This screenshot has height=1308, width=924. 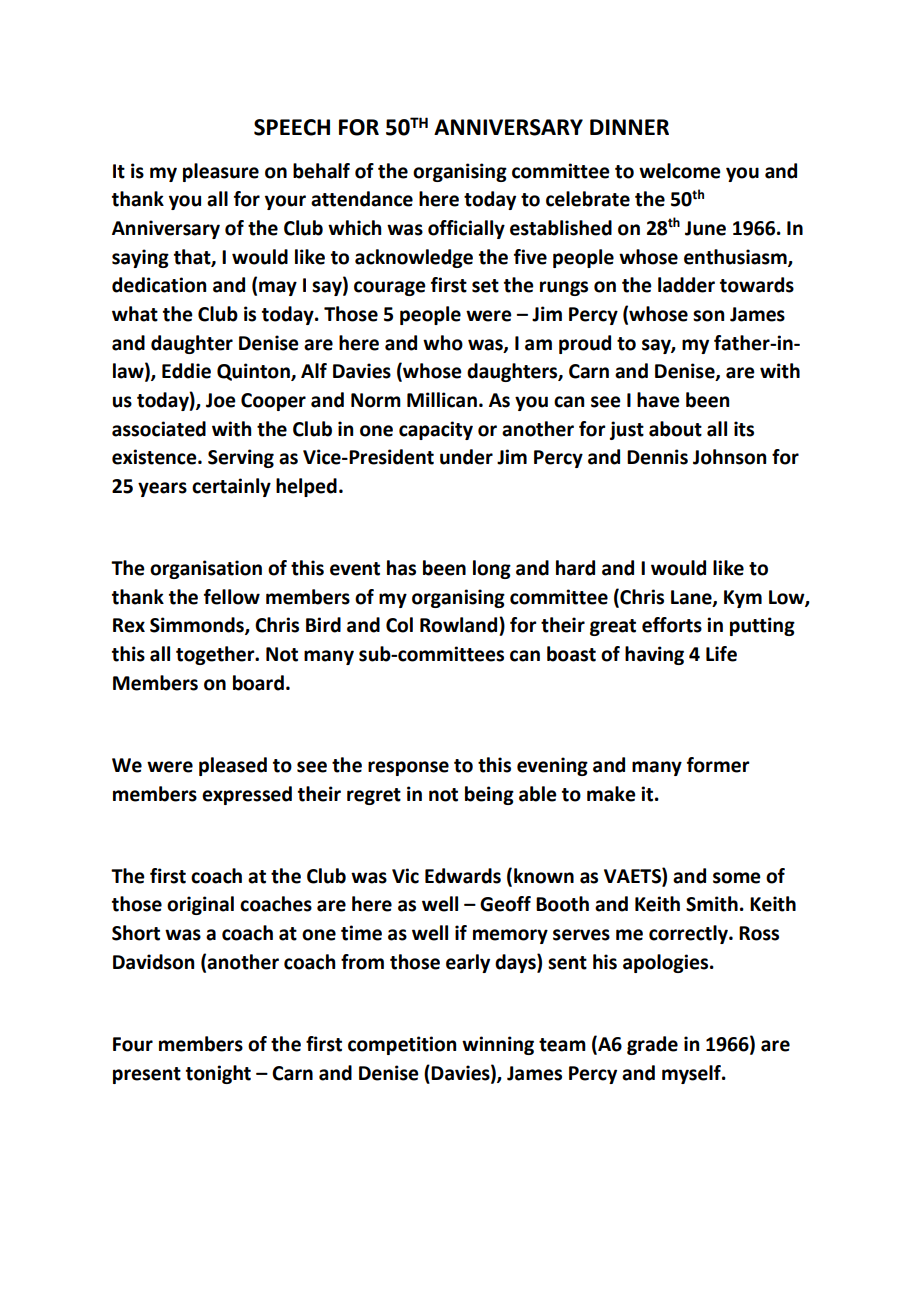 What do you see at coordinates (232, 597) in the screenshot?
I see `fellow` at bounding box center [232, 597].
